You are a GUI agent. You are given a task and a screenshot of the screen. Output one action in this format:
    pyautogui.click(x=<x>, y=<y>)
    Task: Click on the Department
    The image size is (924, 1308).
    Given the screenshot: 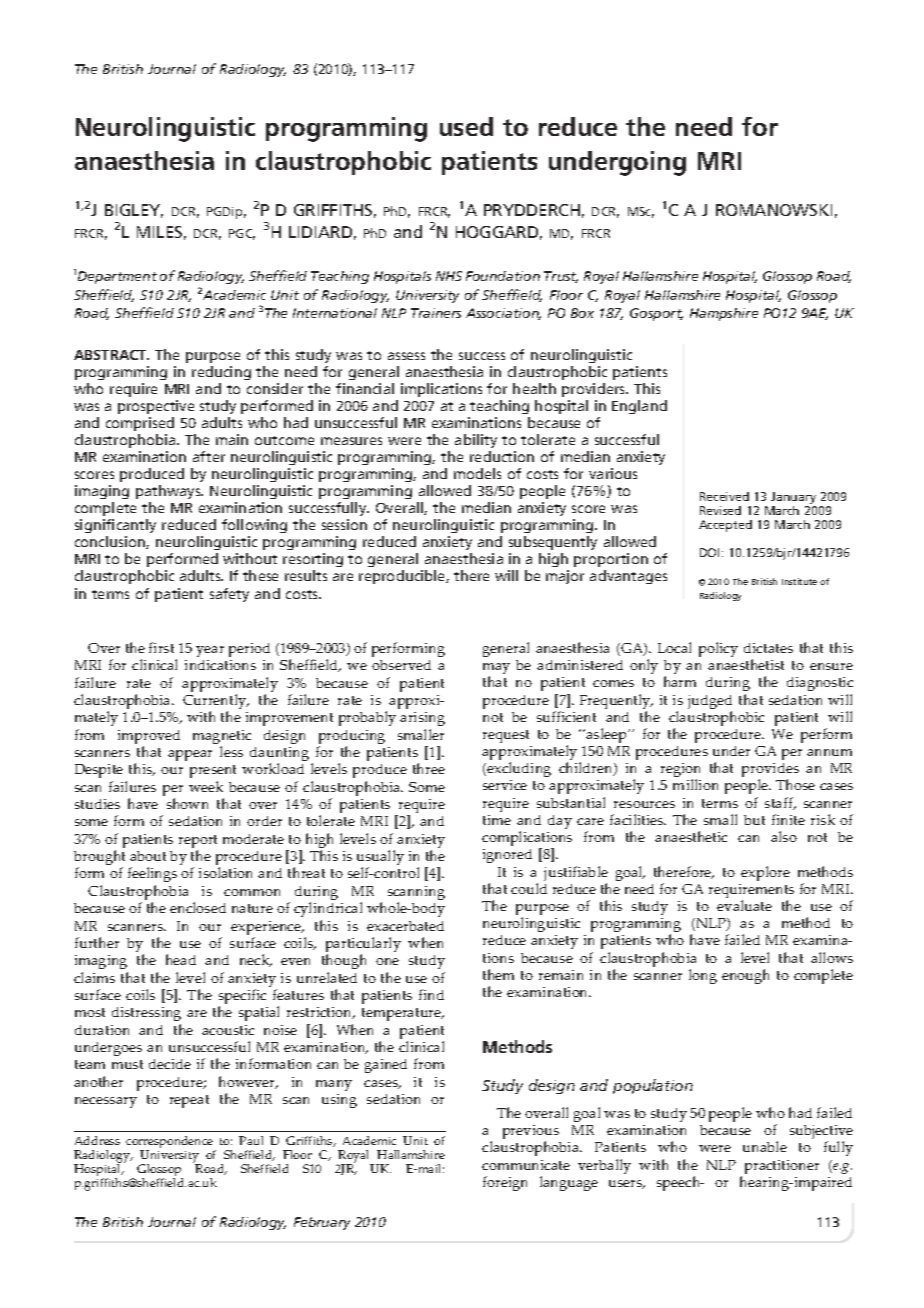 What is the action you would take?
    pyautogui.click(x=117, y=277)
